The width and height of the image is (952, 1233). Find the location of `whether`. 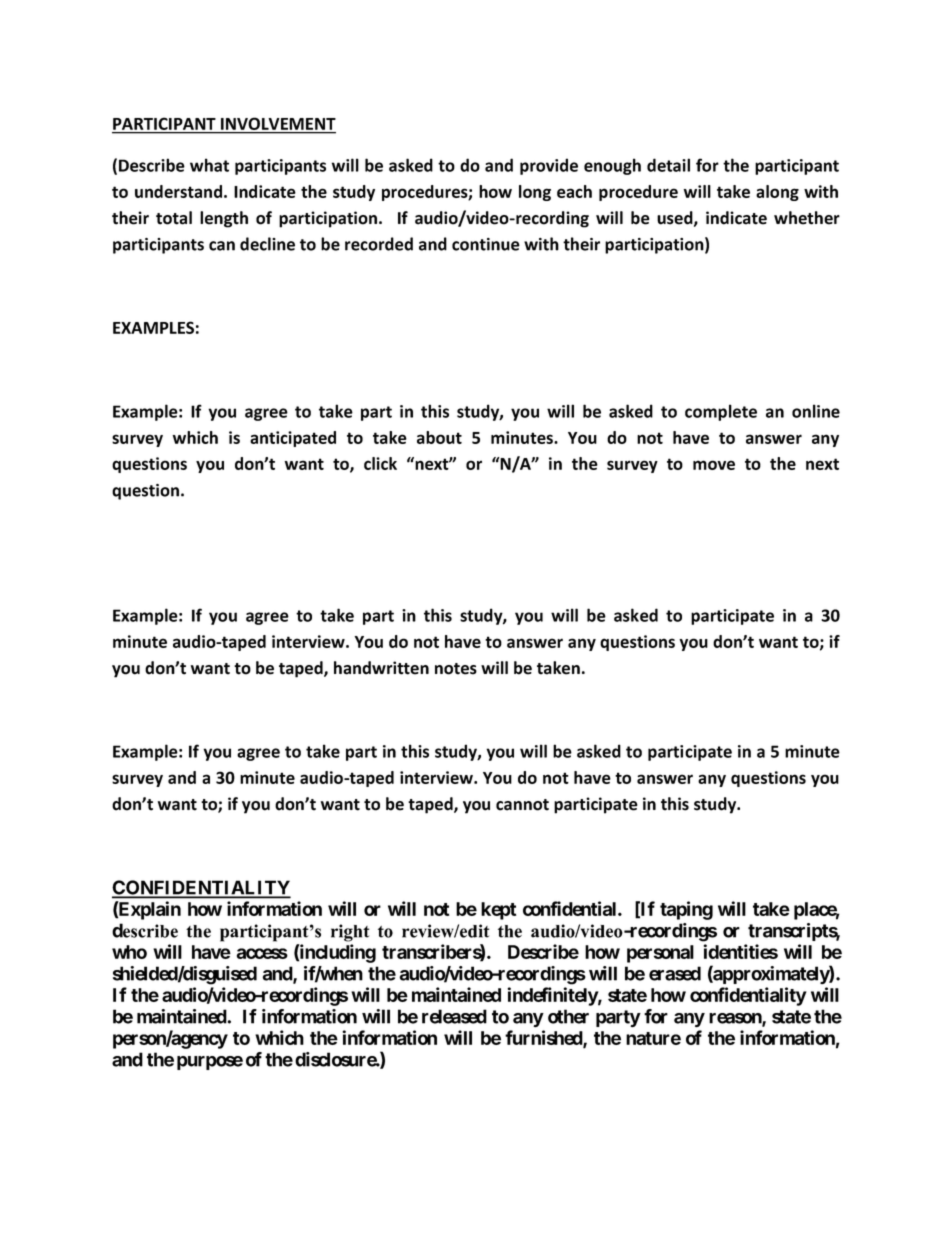

whether is located at coordinates (807, 218).
